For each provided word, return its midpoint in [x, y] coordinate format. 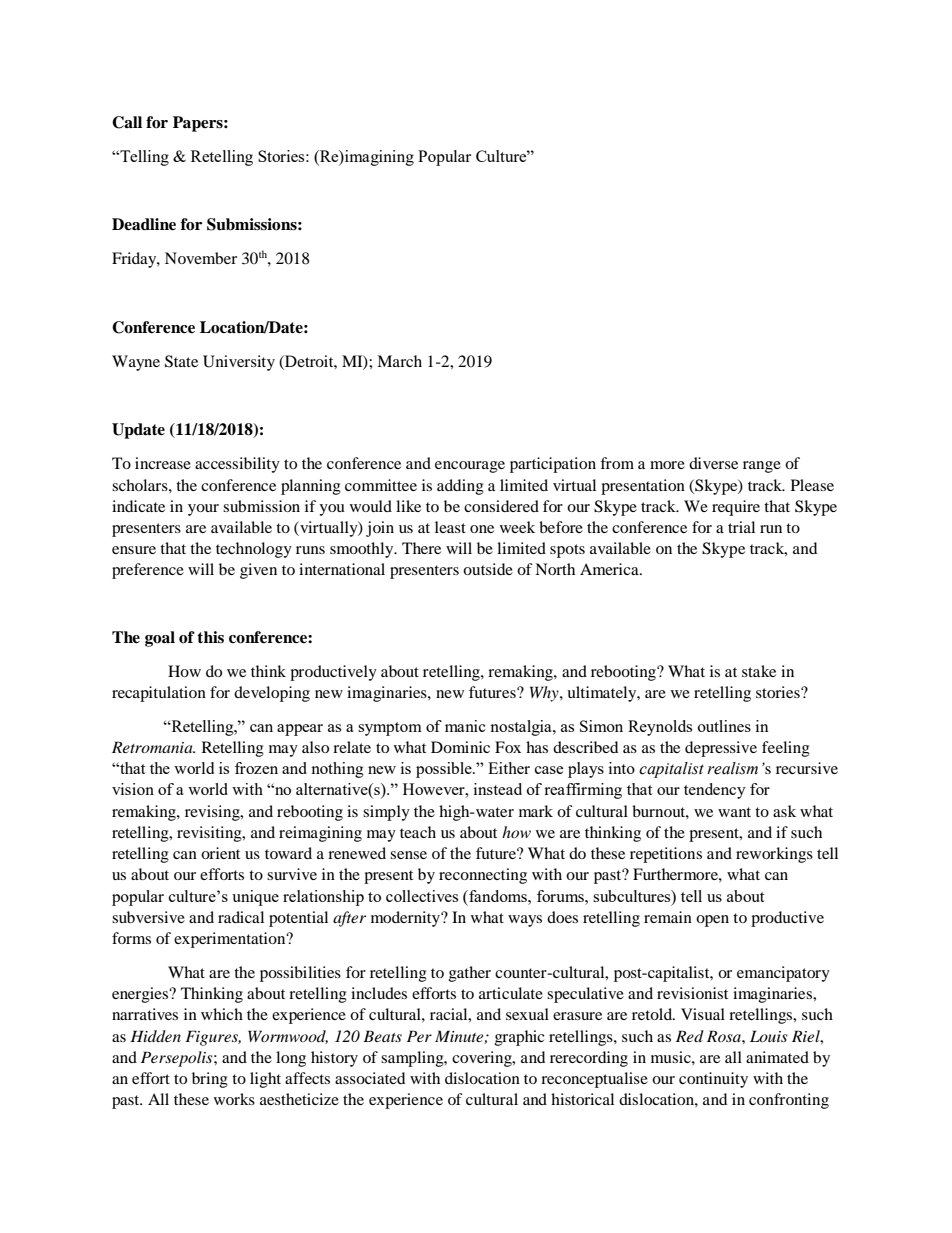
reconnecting [483, 876]
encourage [470, 467]
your [203, 510]
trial [741, 527]
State [181, 361]
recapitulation [159, 694]
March [399, 361]
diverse [713, 463]
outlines [724, 726]
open [712, 921]
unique [255, 898]
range [762, 467]
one [482, 529]
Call [127, 122]
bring [210, 1080]
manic [465, 726]
